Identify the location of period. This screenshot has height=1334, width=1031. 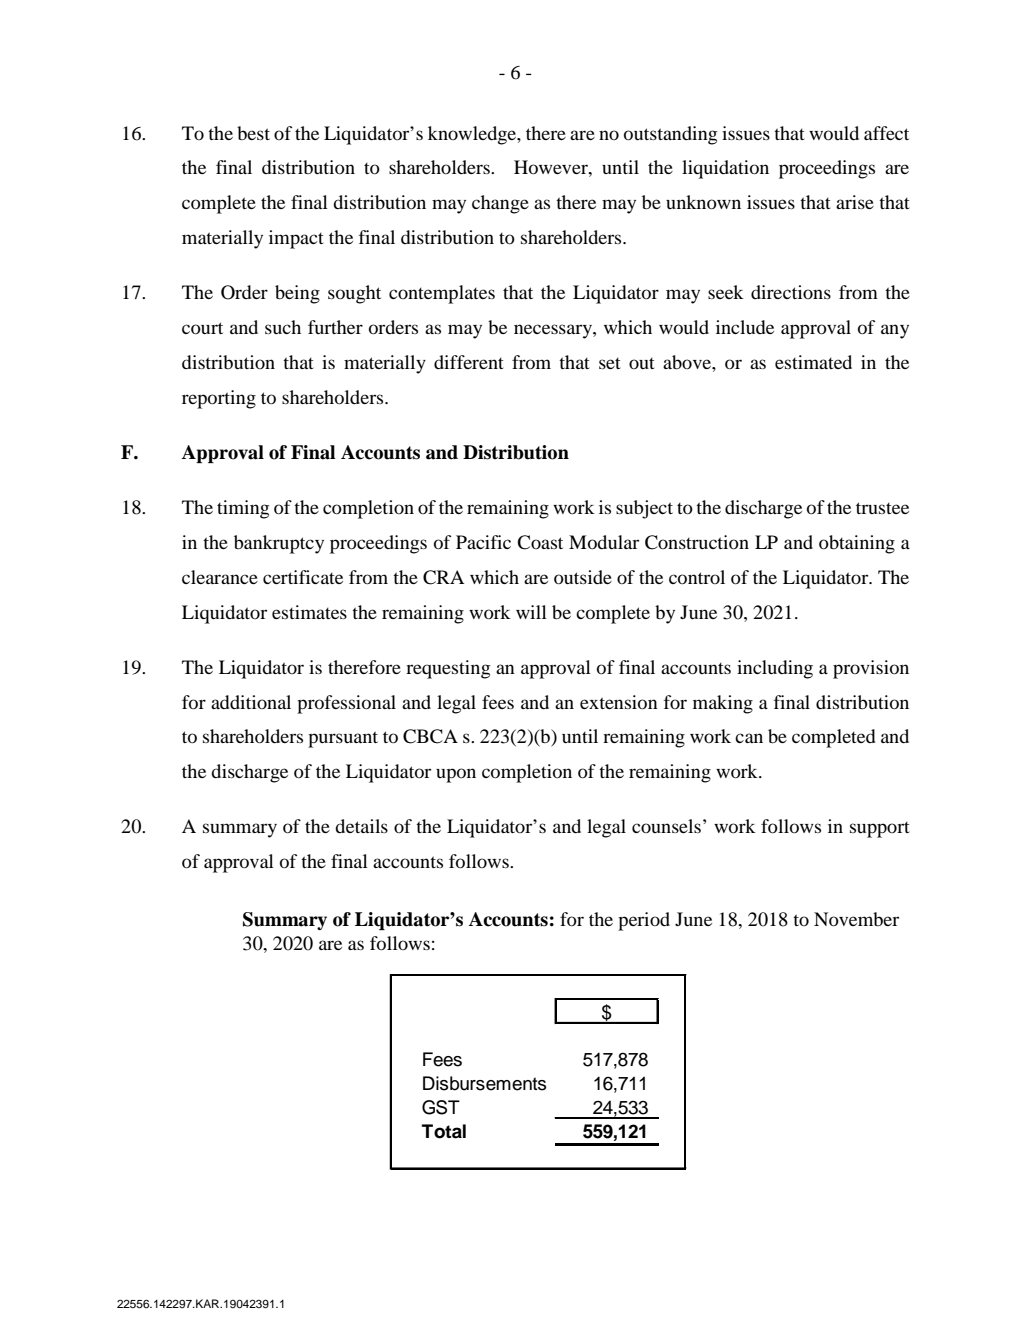
(644, 921).
